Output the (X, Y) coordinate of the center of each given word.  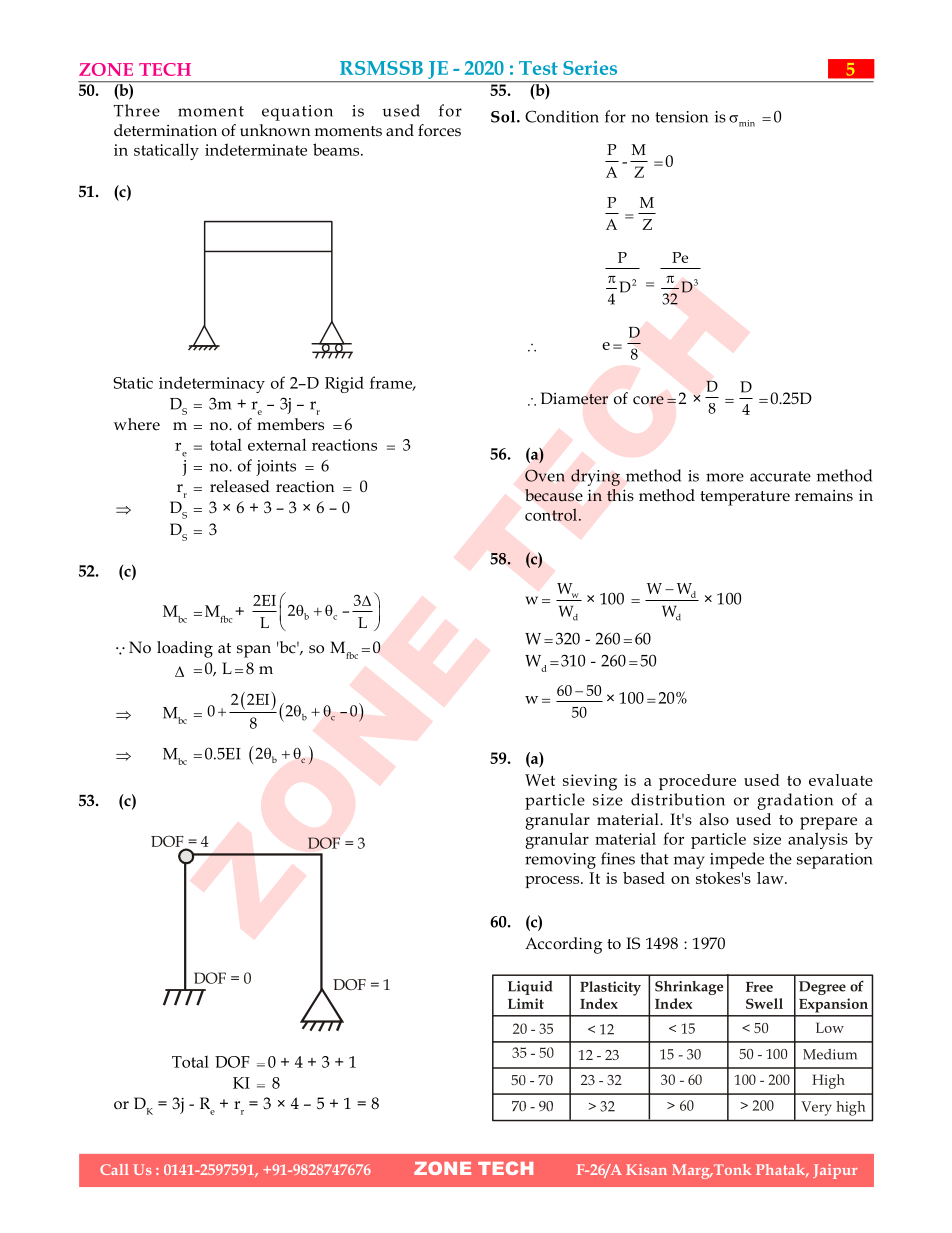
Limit (526, 1003)
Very (816, 1108)
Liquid (530, 988)
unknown (275, 130)
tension (681, 117)
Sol (504, 116)
